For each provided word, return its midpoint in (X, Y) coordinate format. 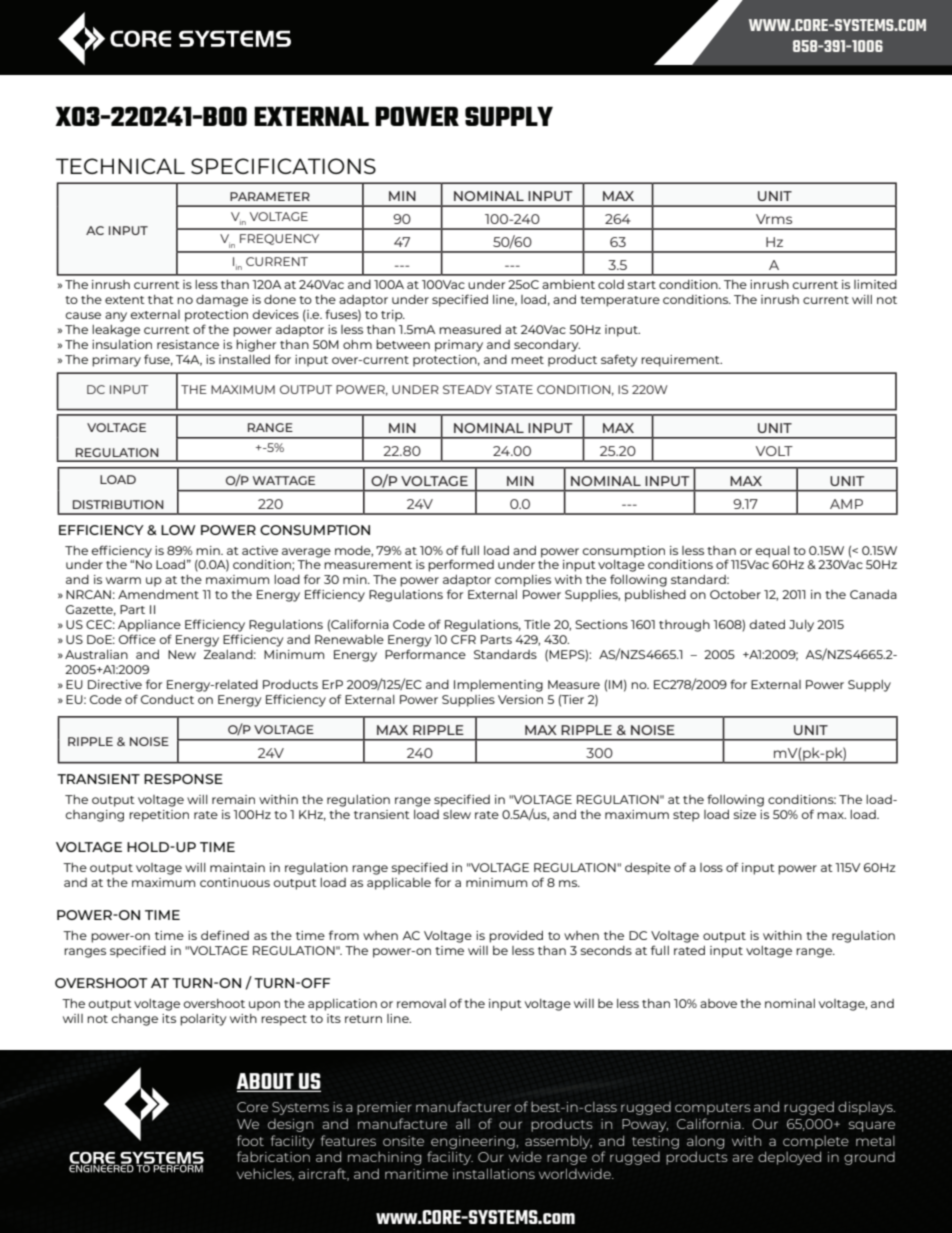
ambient (568, 284)
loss (711, 867)
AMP (846, 504)
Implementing (498, 686)
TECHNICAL (120, 166)
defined (225, 935)
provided (516, 937)
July (801, 626)
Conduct (167, 699)
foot (250, 1140)
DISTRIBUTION (118, 504)
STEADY (467, 389)
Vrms (774, 219)
